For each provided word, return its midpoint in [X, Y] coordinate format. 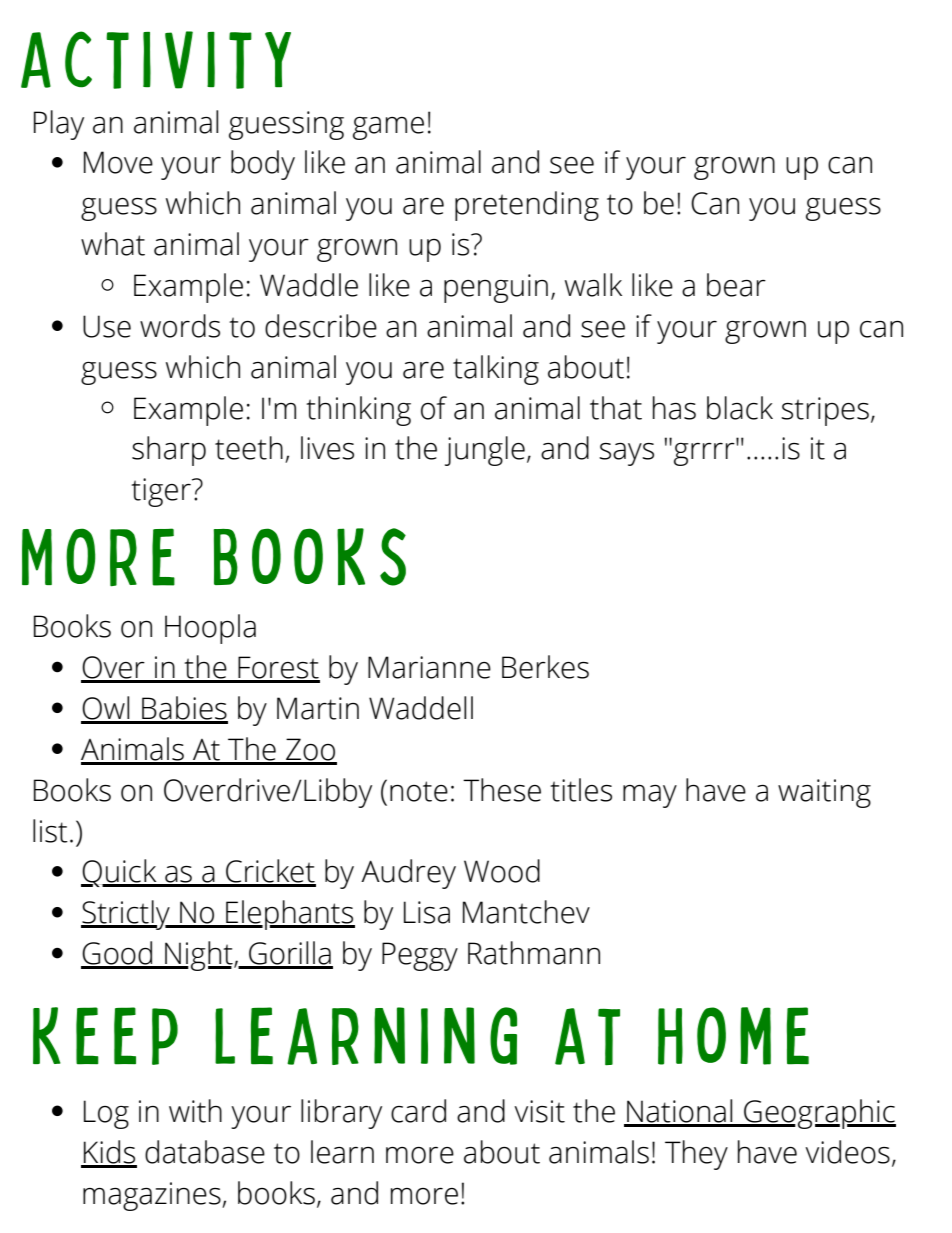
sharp [169, 451]
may [650, 796]
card [418, 1111]
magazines [153, 1196]
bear [736, 285]
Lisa [427, 912]
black [740, 408]
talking [496, 370]
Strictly [126, 915]
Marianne [429, 667]
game [388, 128]
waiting [824, 793]
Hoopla [210, 629]
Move [118, 162]
